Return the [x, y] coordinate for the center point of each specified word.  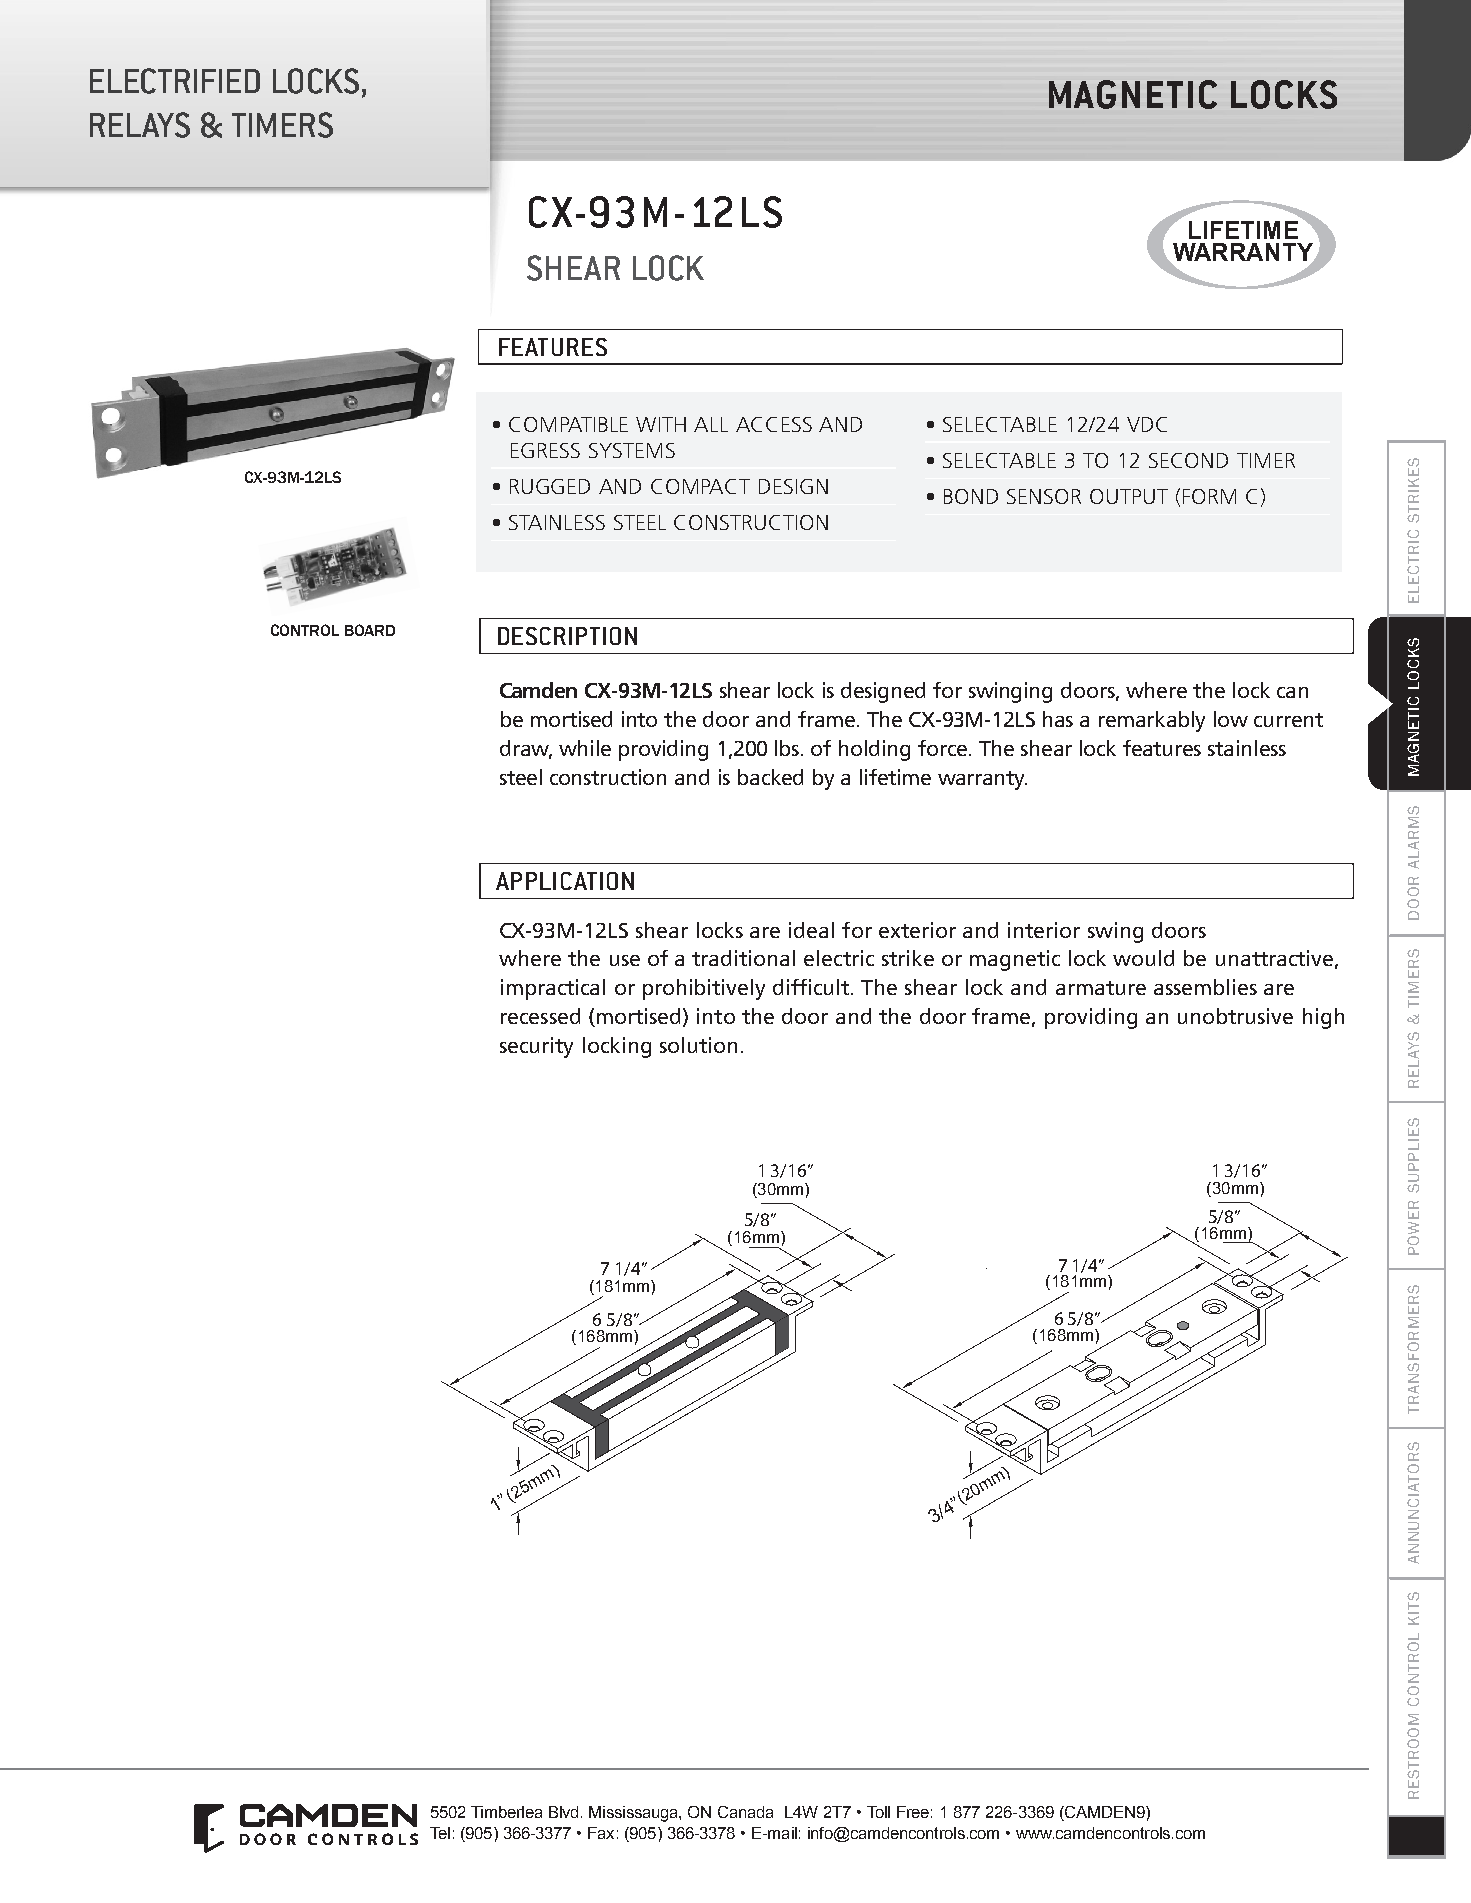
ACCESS [774, 424]
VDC [1147, 424]
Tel [440, 1833]
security [536, 1047]
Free [913, 1812]
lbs [788, 748]
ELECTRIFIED [175, 81]
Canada [745, 1812]
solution [698, 1045]
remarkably [1152, 721]
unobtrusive [1235, 1016]
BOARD [370, 630]
